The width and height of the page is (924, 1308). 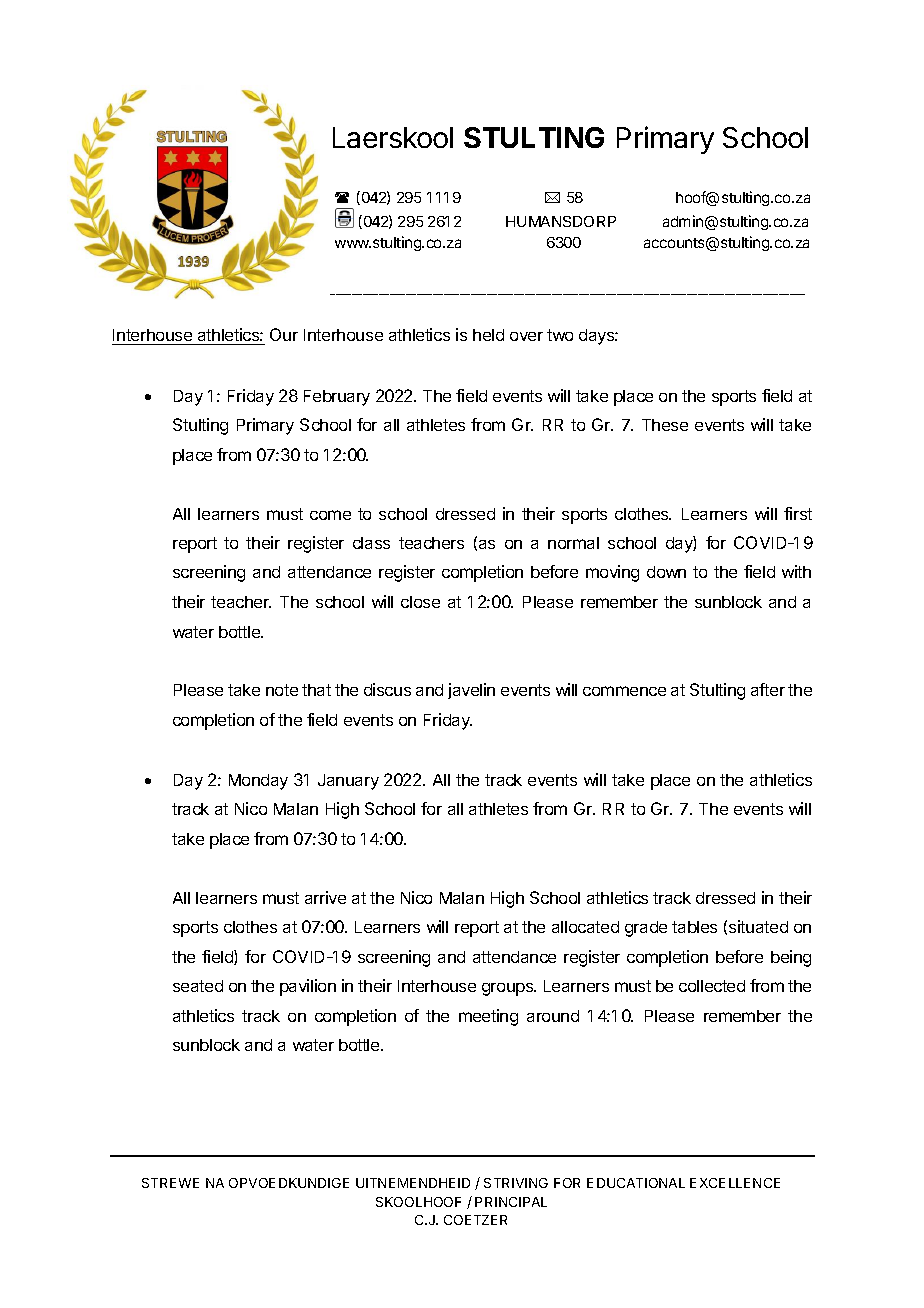 I want to click on PRINCIPAL, so click(x=511, y=1202).
